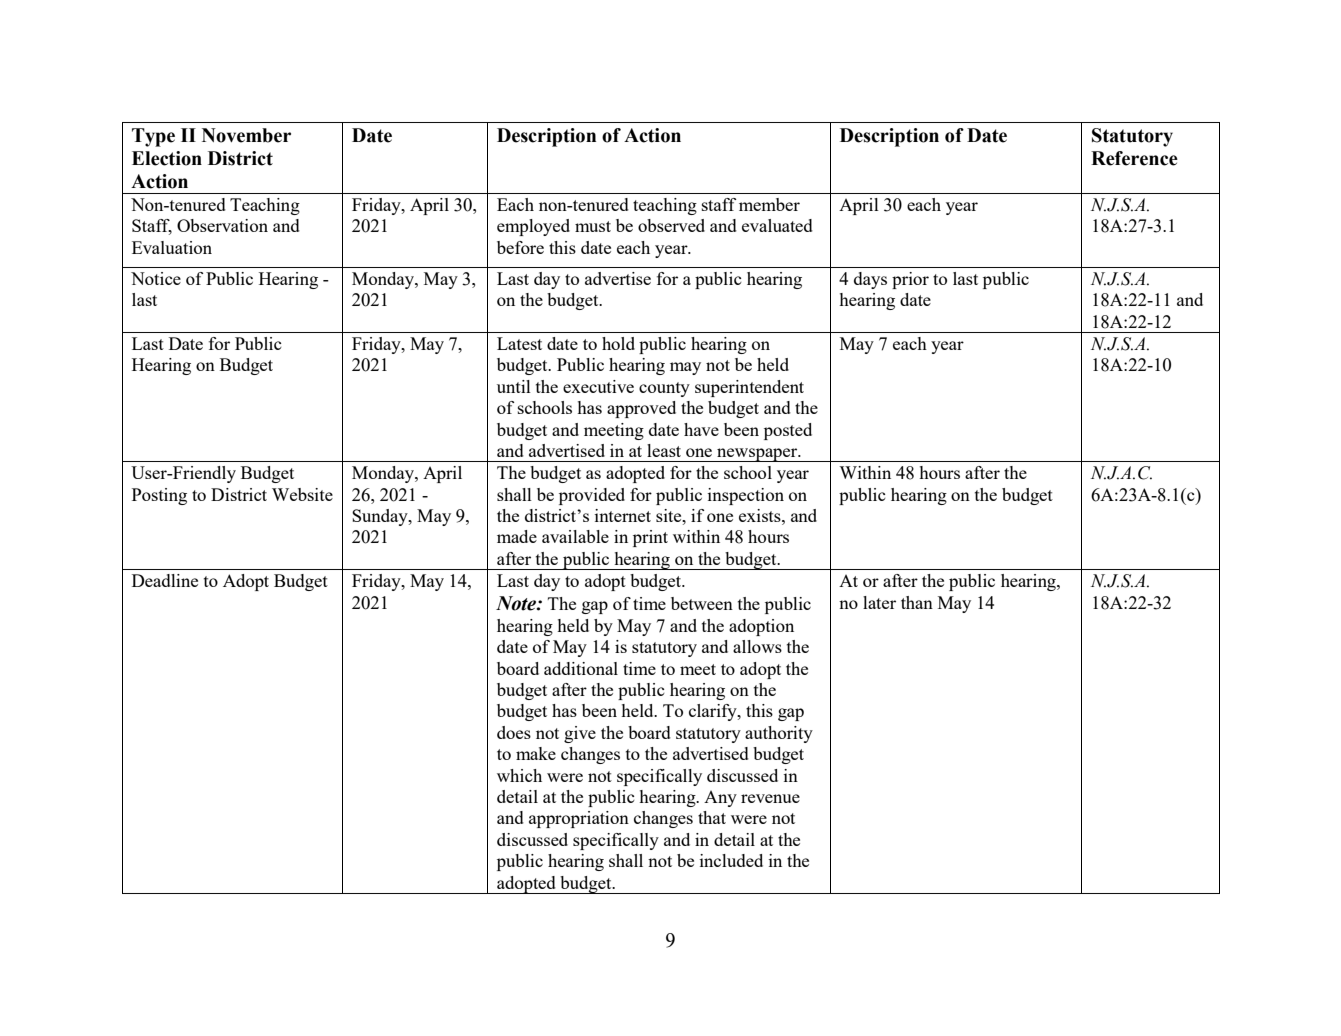 This document has height=1036, width=1341. I want to click on Reference, so click(1134, 158).
